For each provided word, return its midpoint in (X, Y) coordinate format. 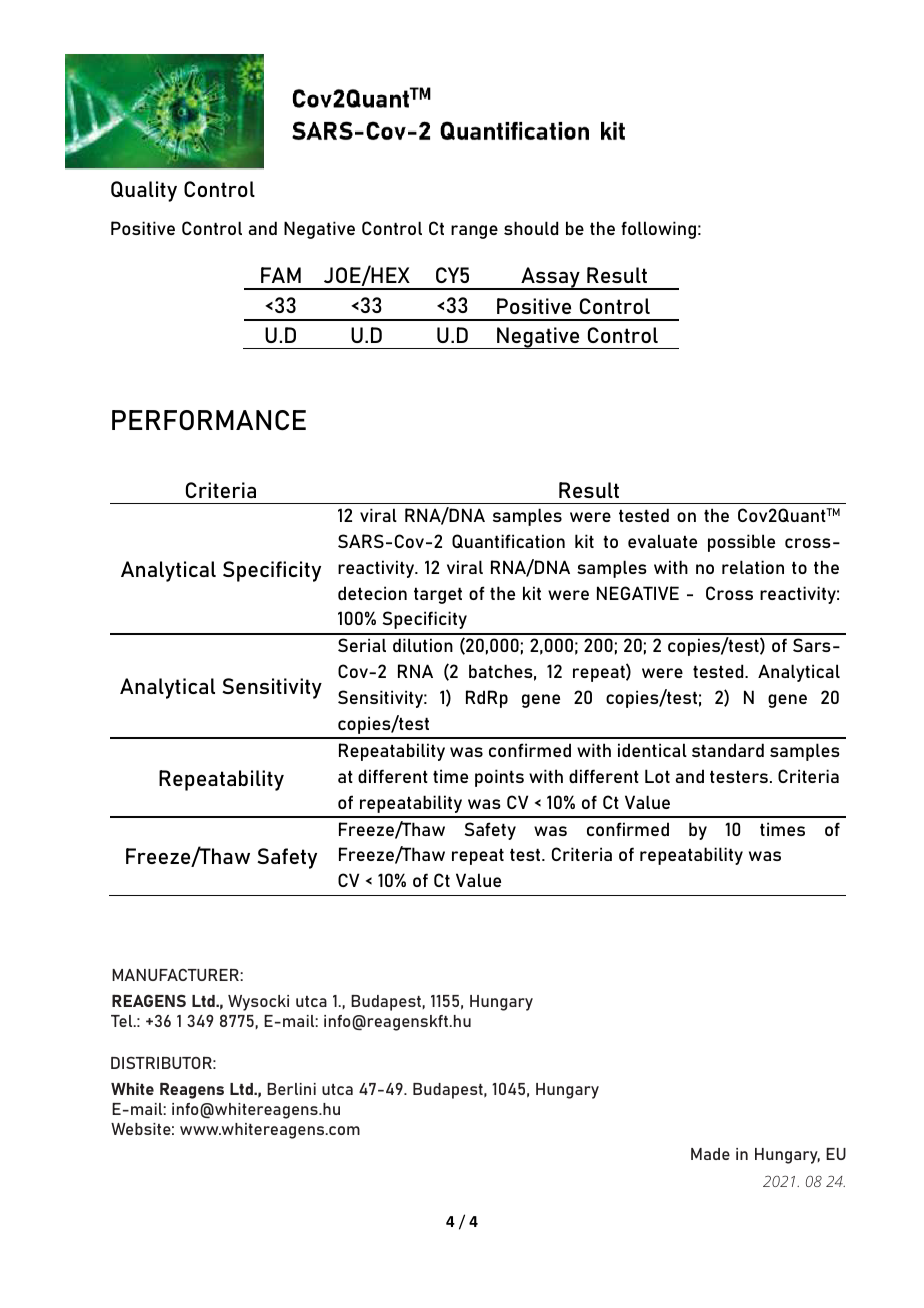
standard (728, 750)
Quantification (508, 541)
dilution (423, 645)
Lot (657, 776)
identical (652, 750)
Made (710, 1154)
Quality (144, 191)
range (474, 232)
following (658, 230)
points (499, 778)
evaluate (662, 541)
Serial (362, 645)
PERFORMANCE (209, 420)
